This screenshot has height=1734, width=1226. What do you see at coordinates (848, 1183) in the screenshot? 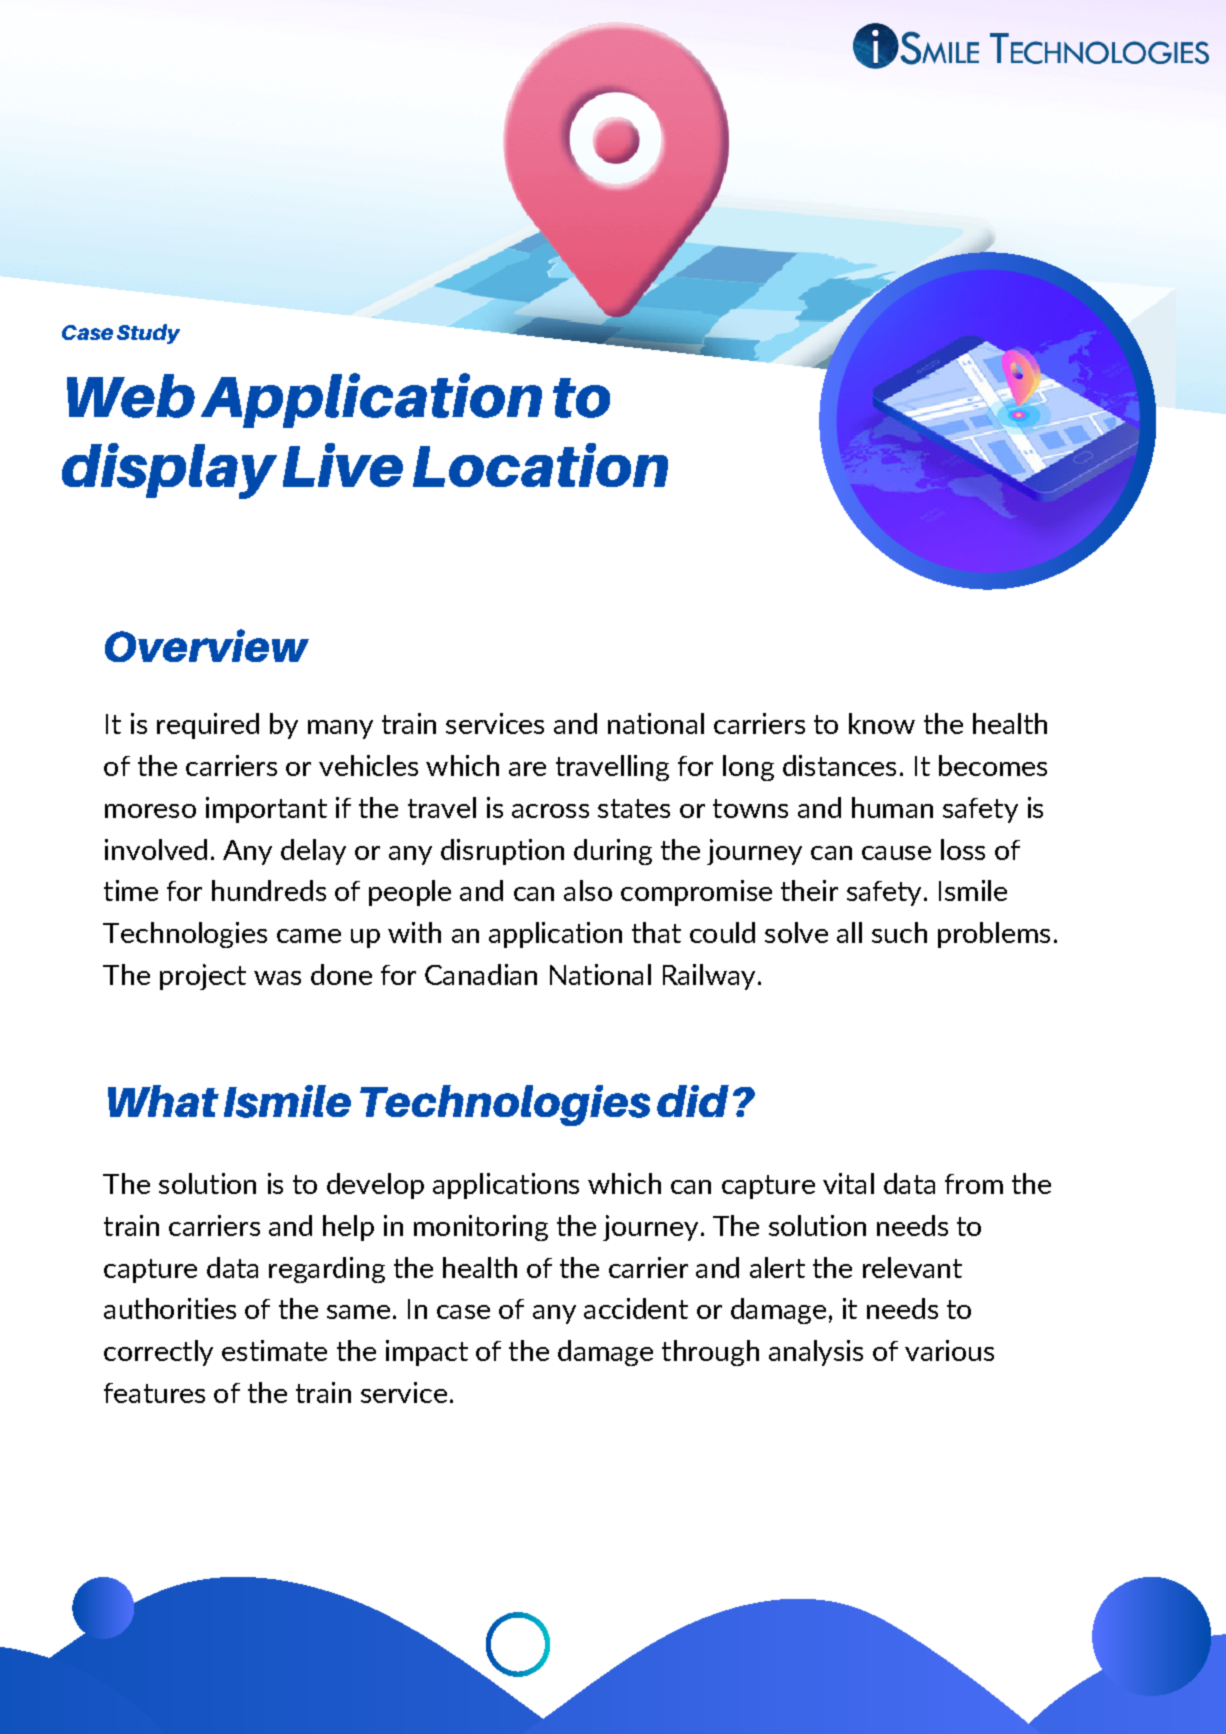
I see `vital` at bounding box center [848, 1183].
